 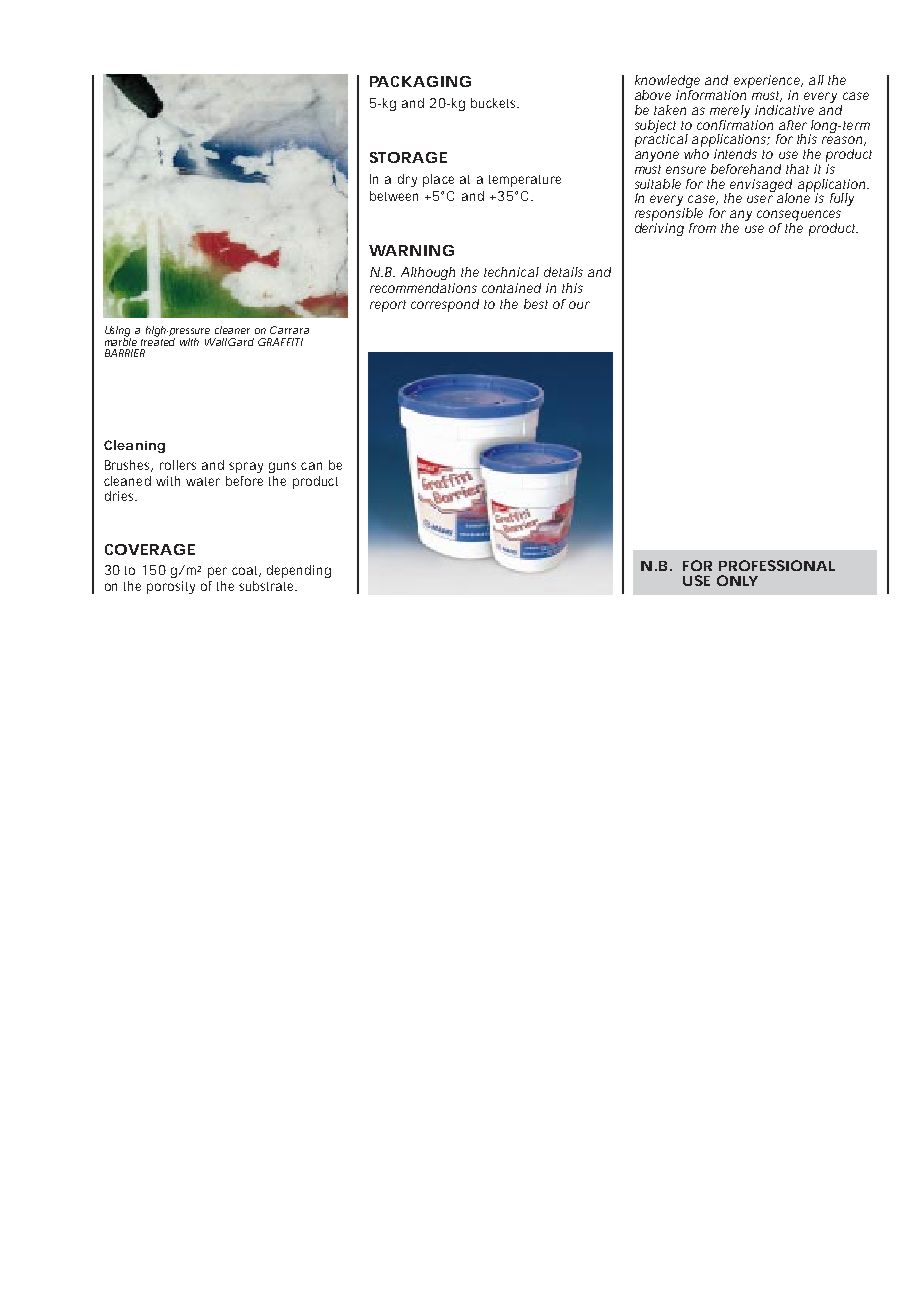 What do you see at coordinates (299, 571) in the image?
I see `depending` at bounding box center [299, 571].
